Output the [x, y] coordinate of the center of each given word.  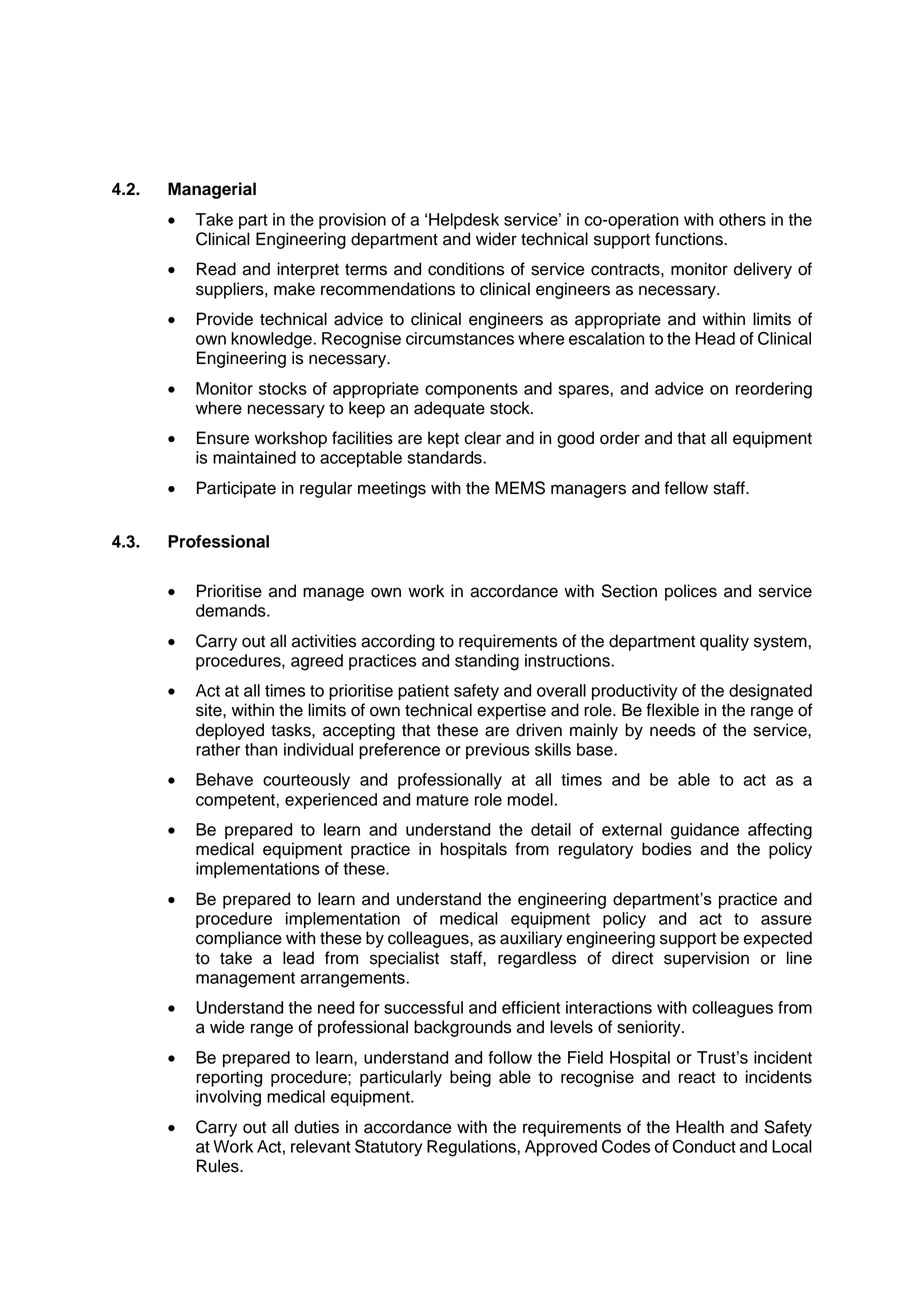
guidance [705, 831]
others [742, 219]
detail [551, 829]
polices [691, 592]
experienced [331, 801]
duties [316, 1127]
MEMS [520, 488]
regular [326, 489]
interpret [308, 270]
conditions [466, 269]
